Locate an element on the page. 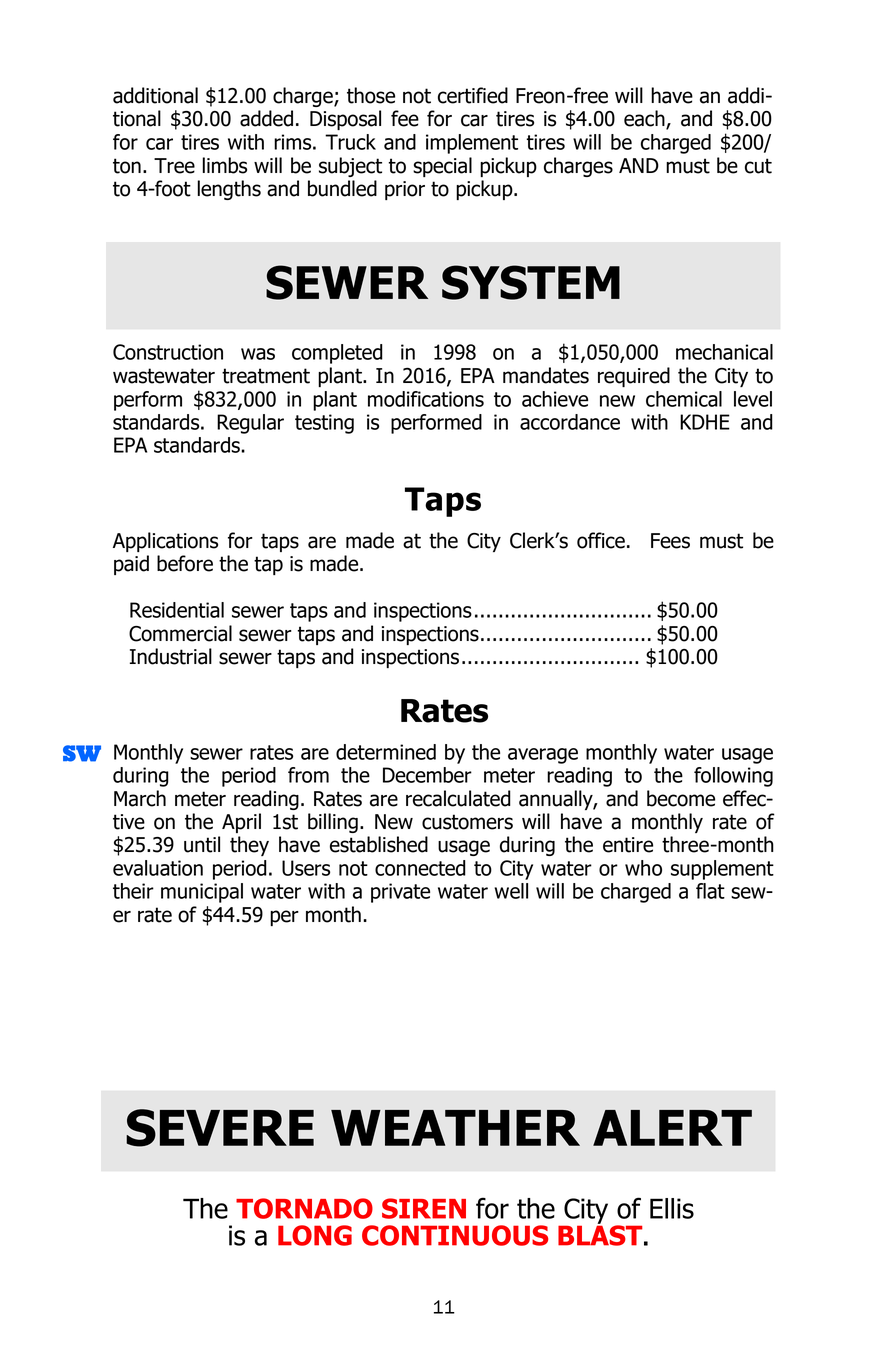  Fees is located at coordinates (670, 541).
